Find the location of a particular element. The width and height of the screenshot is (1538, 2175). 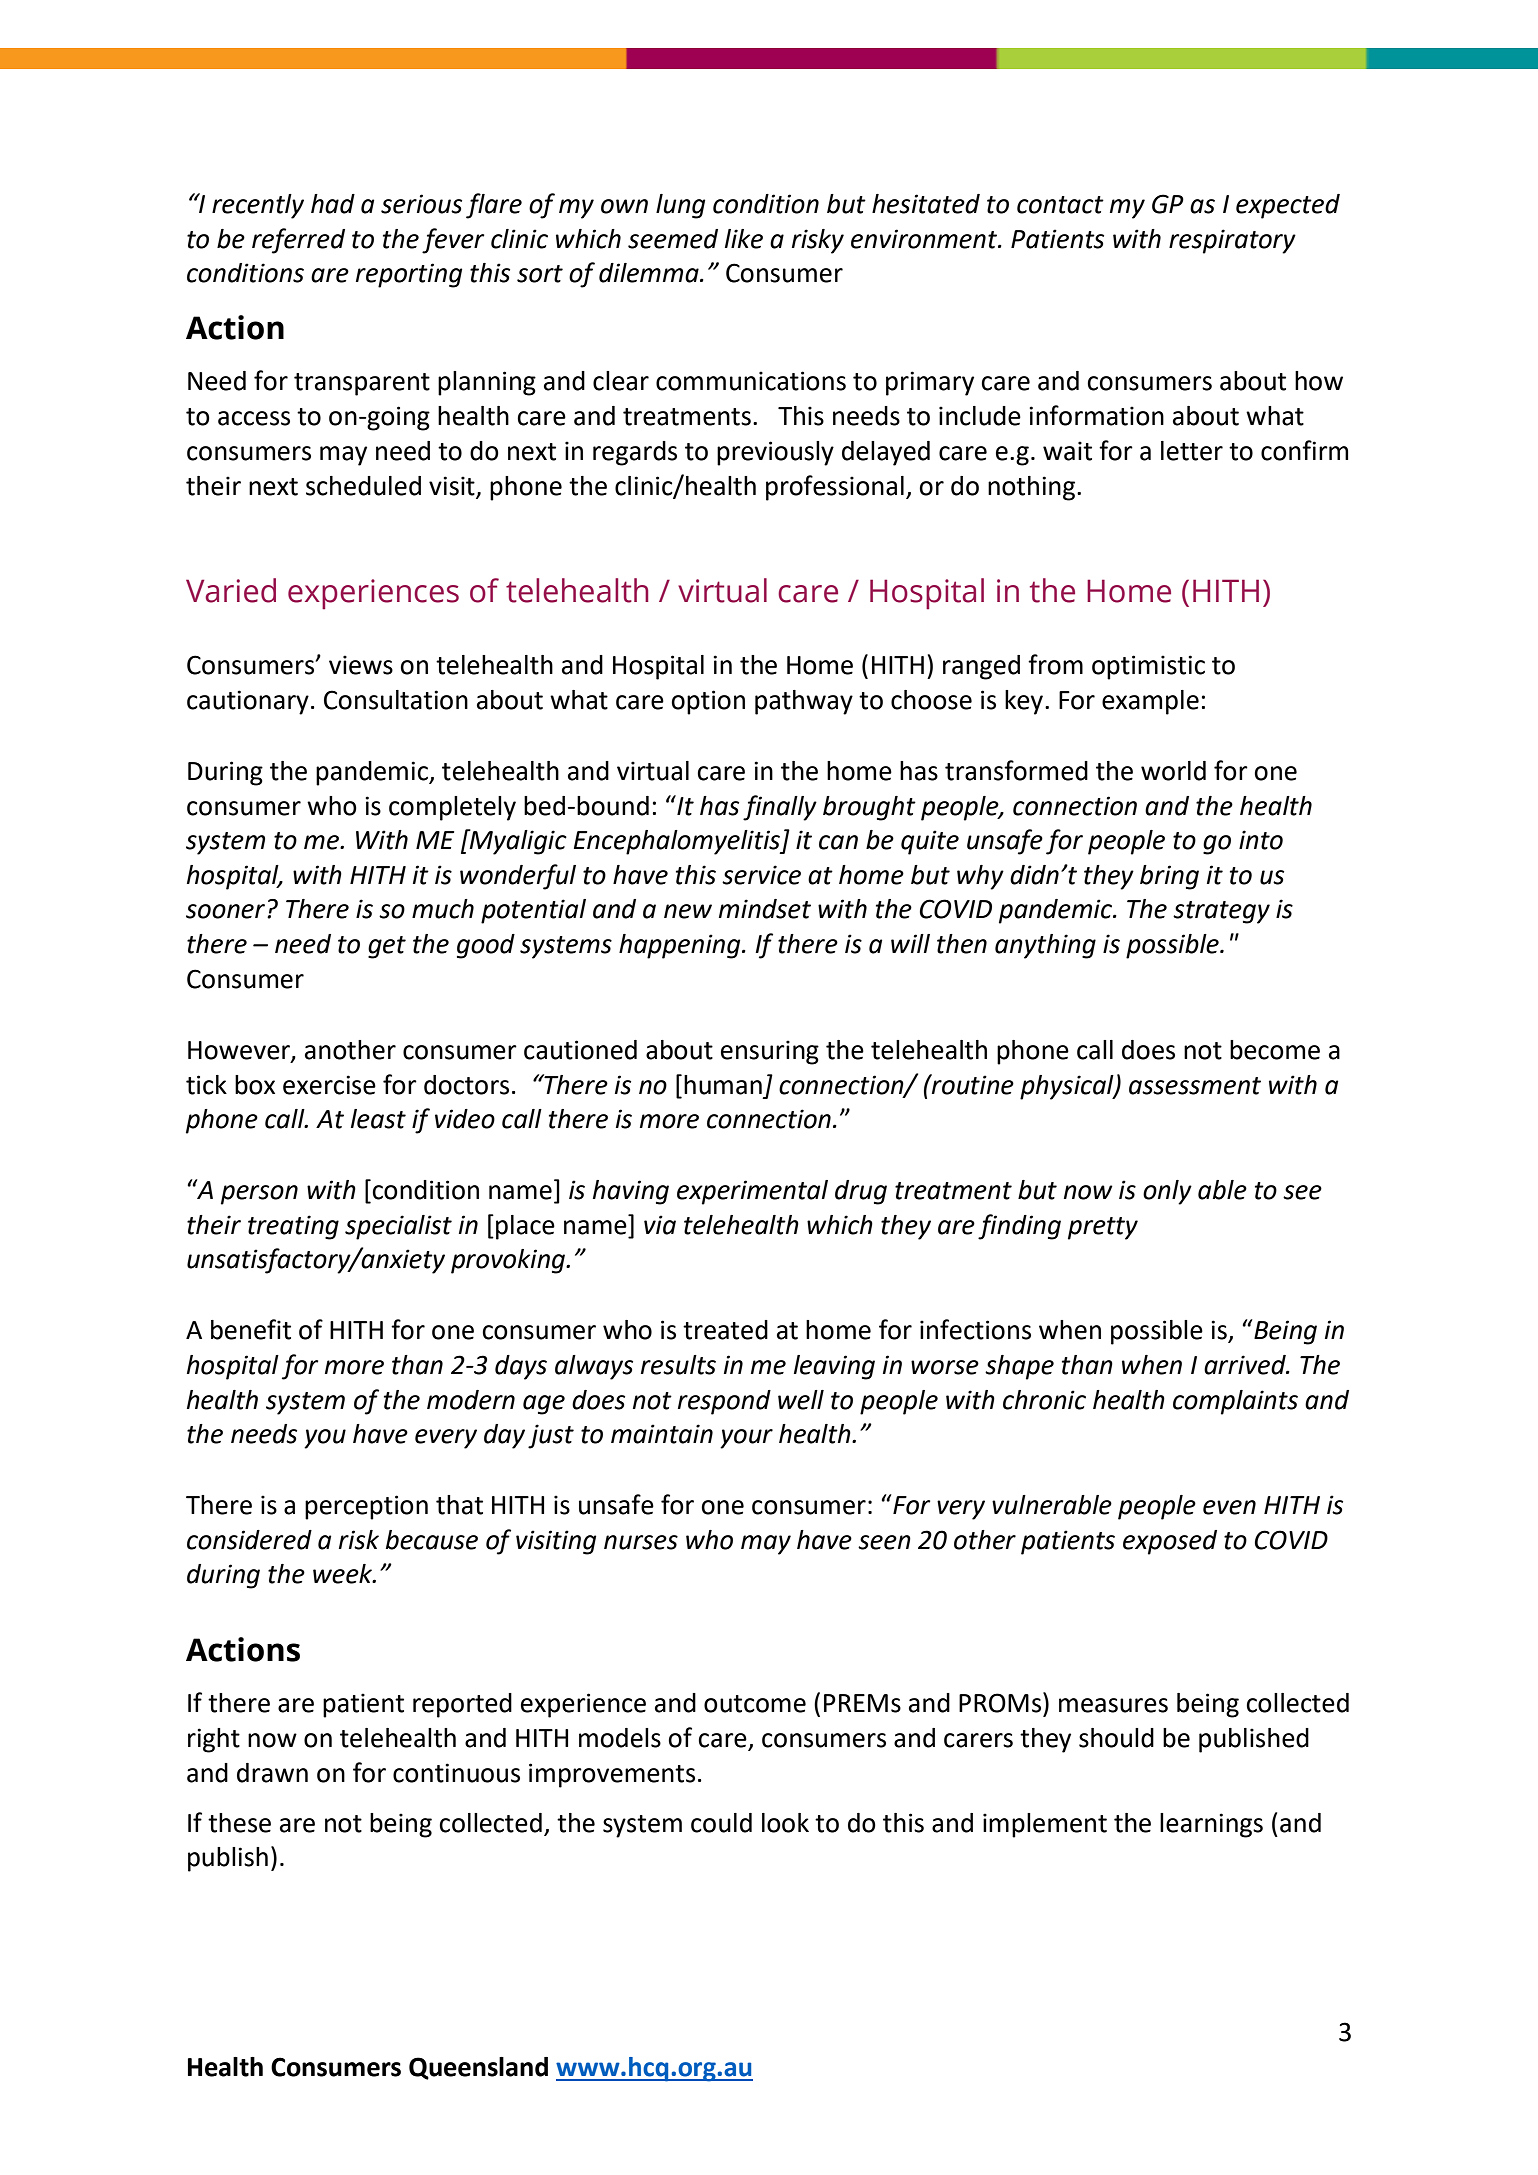

like is located at coordinates (744, 239).
